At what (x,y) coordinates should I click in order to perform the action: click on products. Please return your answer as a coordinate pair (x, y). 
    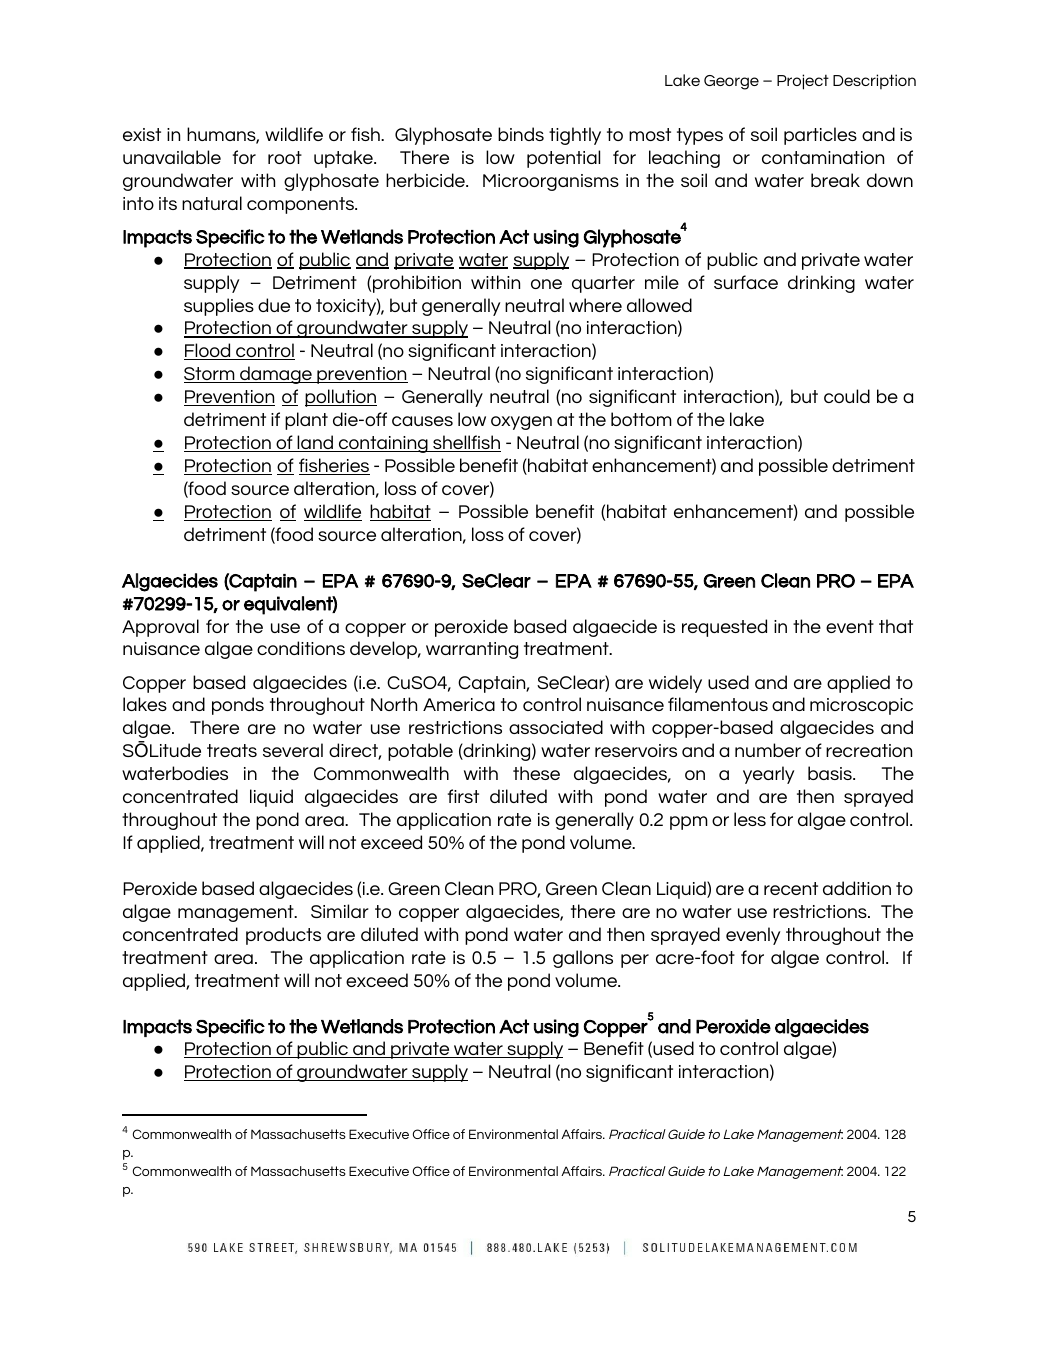
    Looking at the image, I should click on (283, 936).
